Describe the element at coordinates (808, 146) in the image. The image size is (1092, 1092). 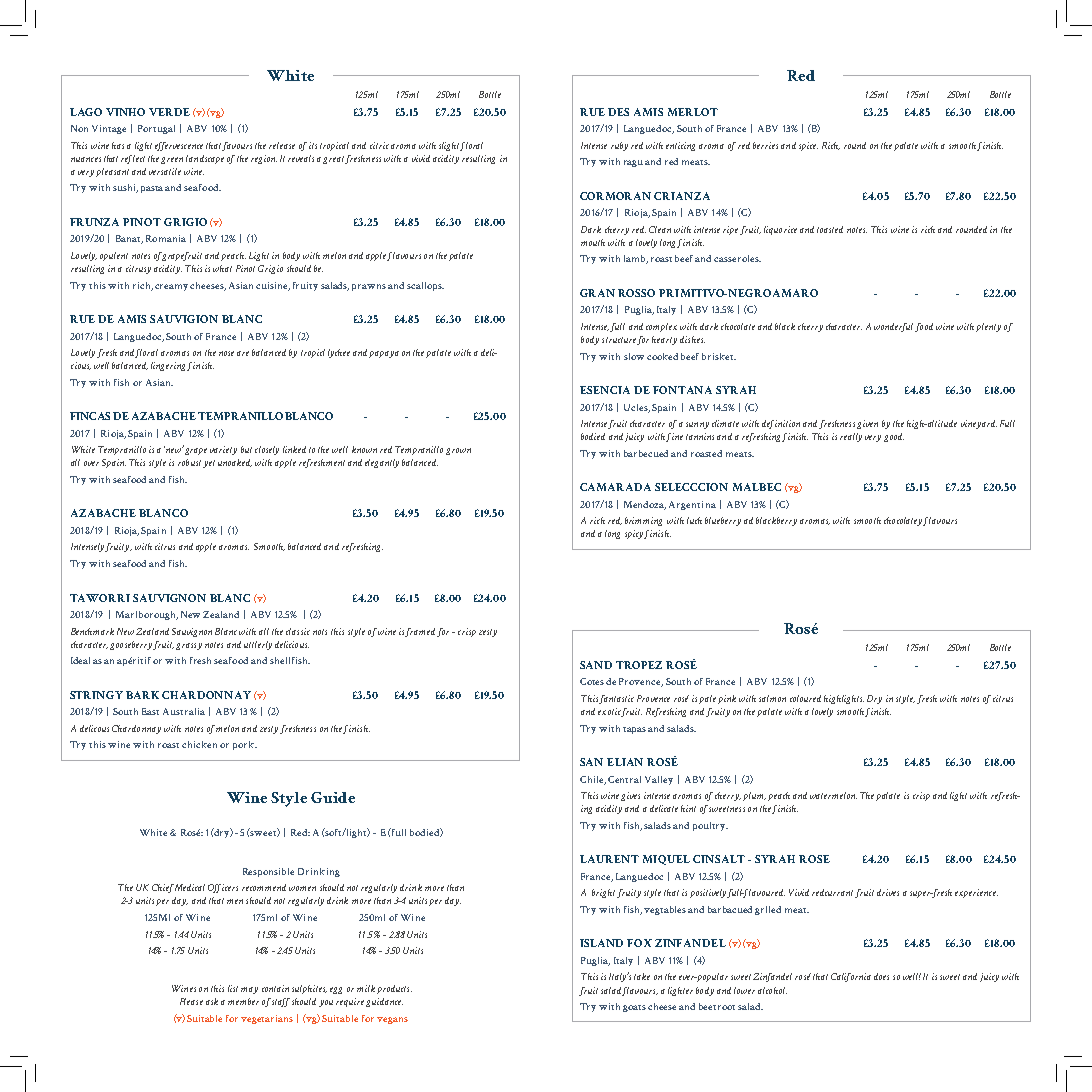
I see `spice` at that location.
